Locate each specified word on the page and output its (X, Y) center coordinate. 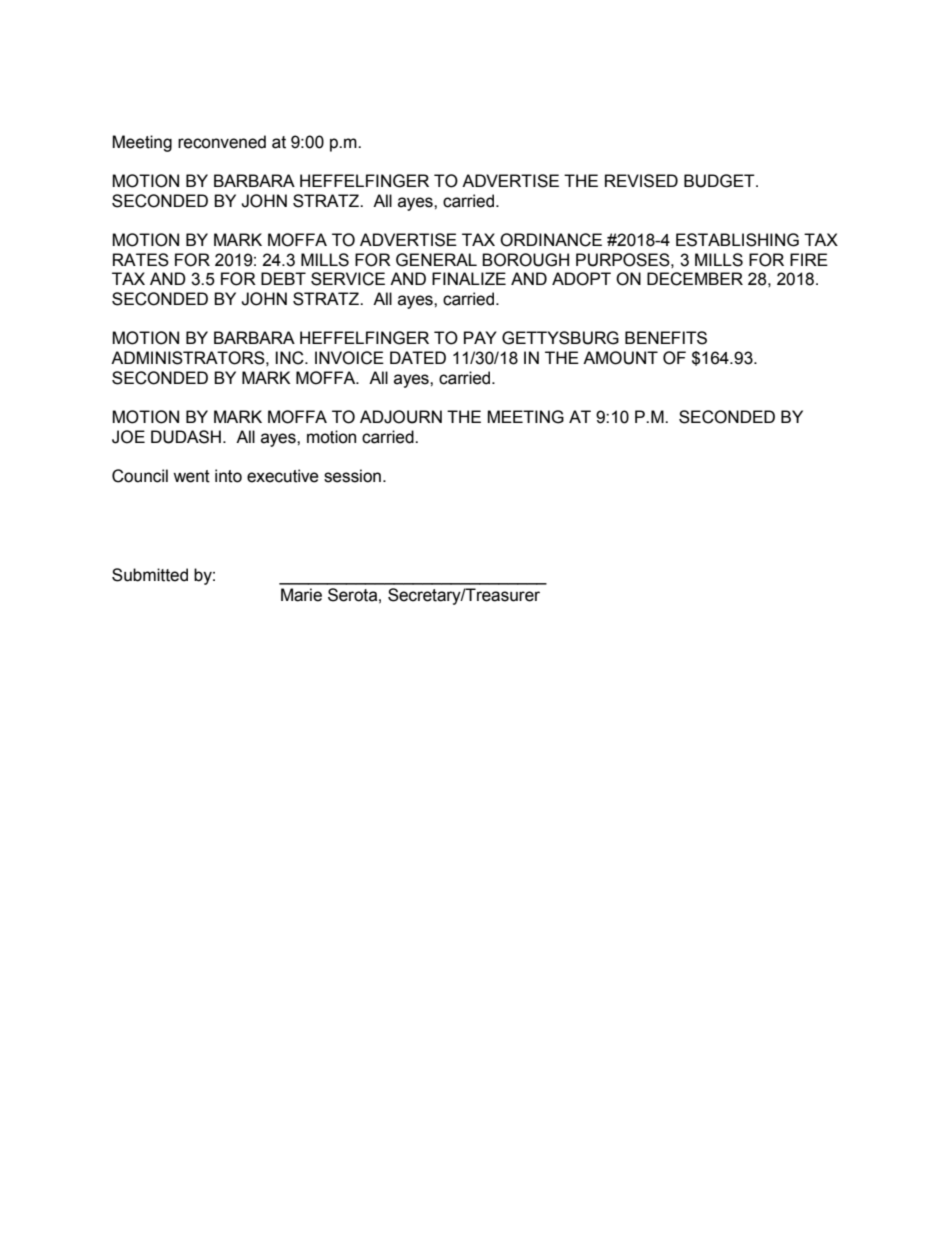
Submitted (150, 575)
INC (290, 358)
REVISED (641, 181)
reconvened (222, 142)
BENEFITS (666, 338)
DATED (418, 357)
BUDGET (720, 181)
